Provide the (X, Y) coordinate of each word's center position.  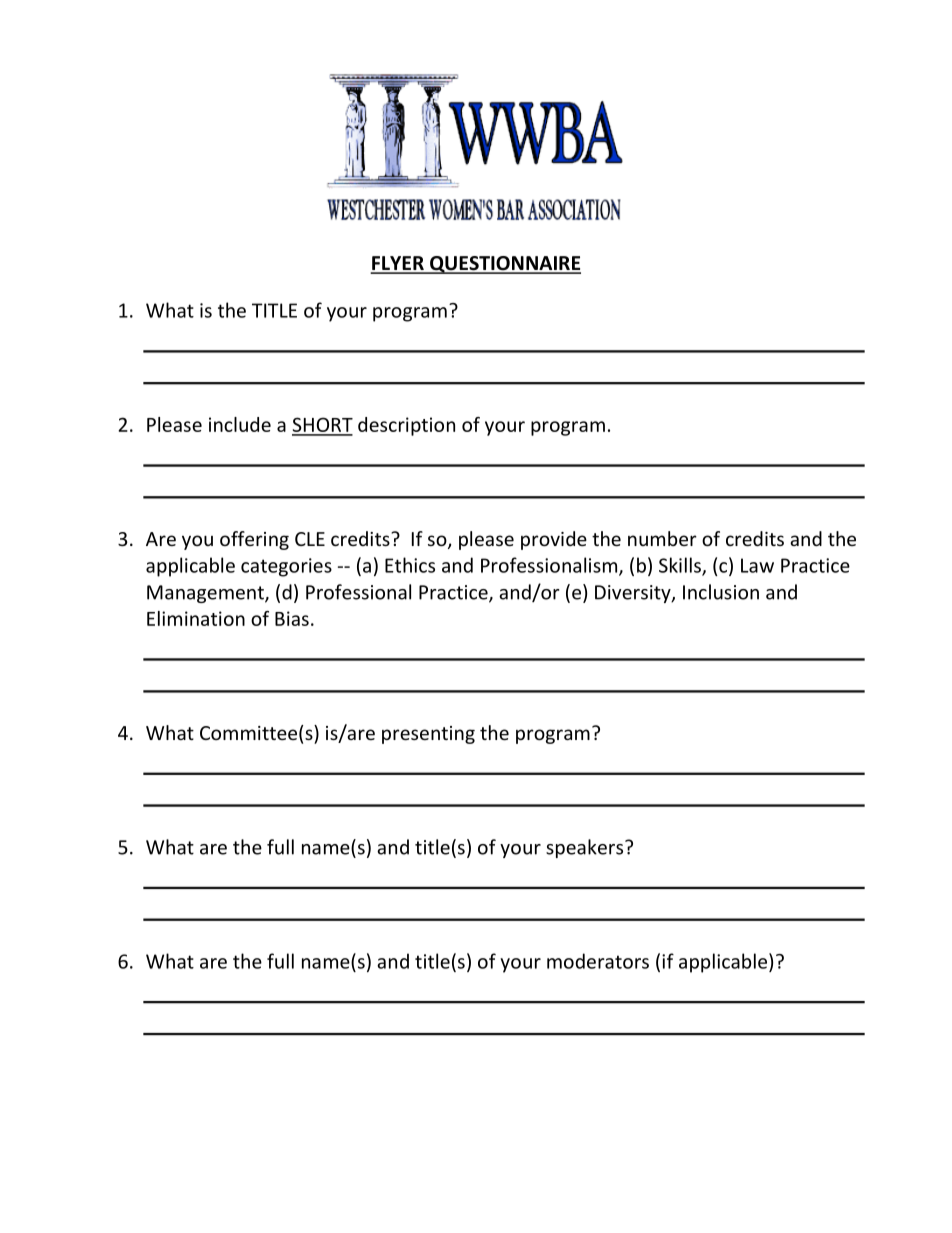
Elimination (196, 618)
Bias (292, 618)
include (240, 424)
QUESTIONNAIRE (504, 265)
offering (254, 540)
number (662, 538)
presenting (428, 735)
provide (554, 540)
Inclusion (721, 592)
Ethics (410, 565)
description (406, 426)
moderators (598, 961)
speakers (586, 848)
